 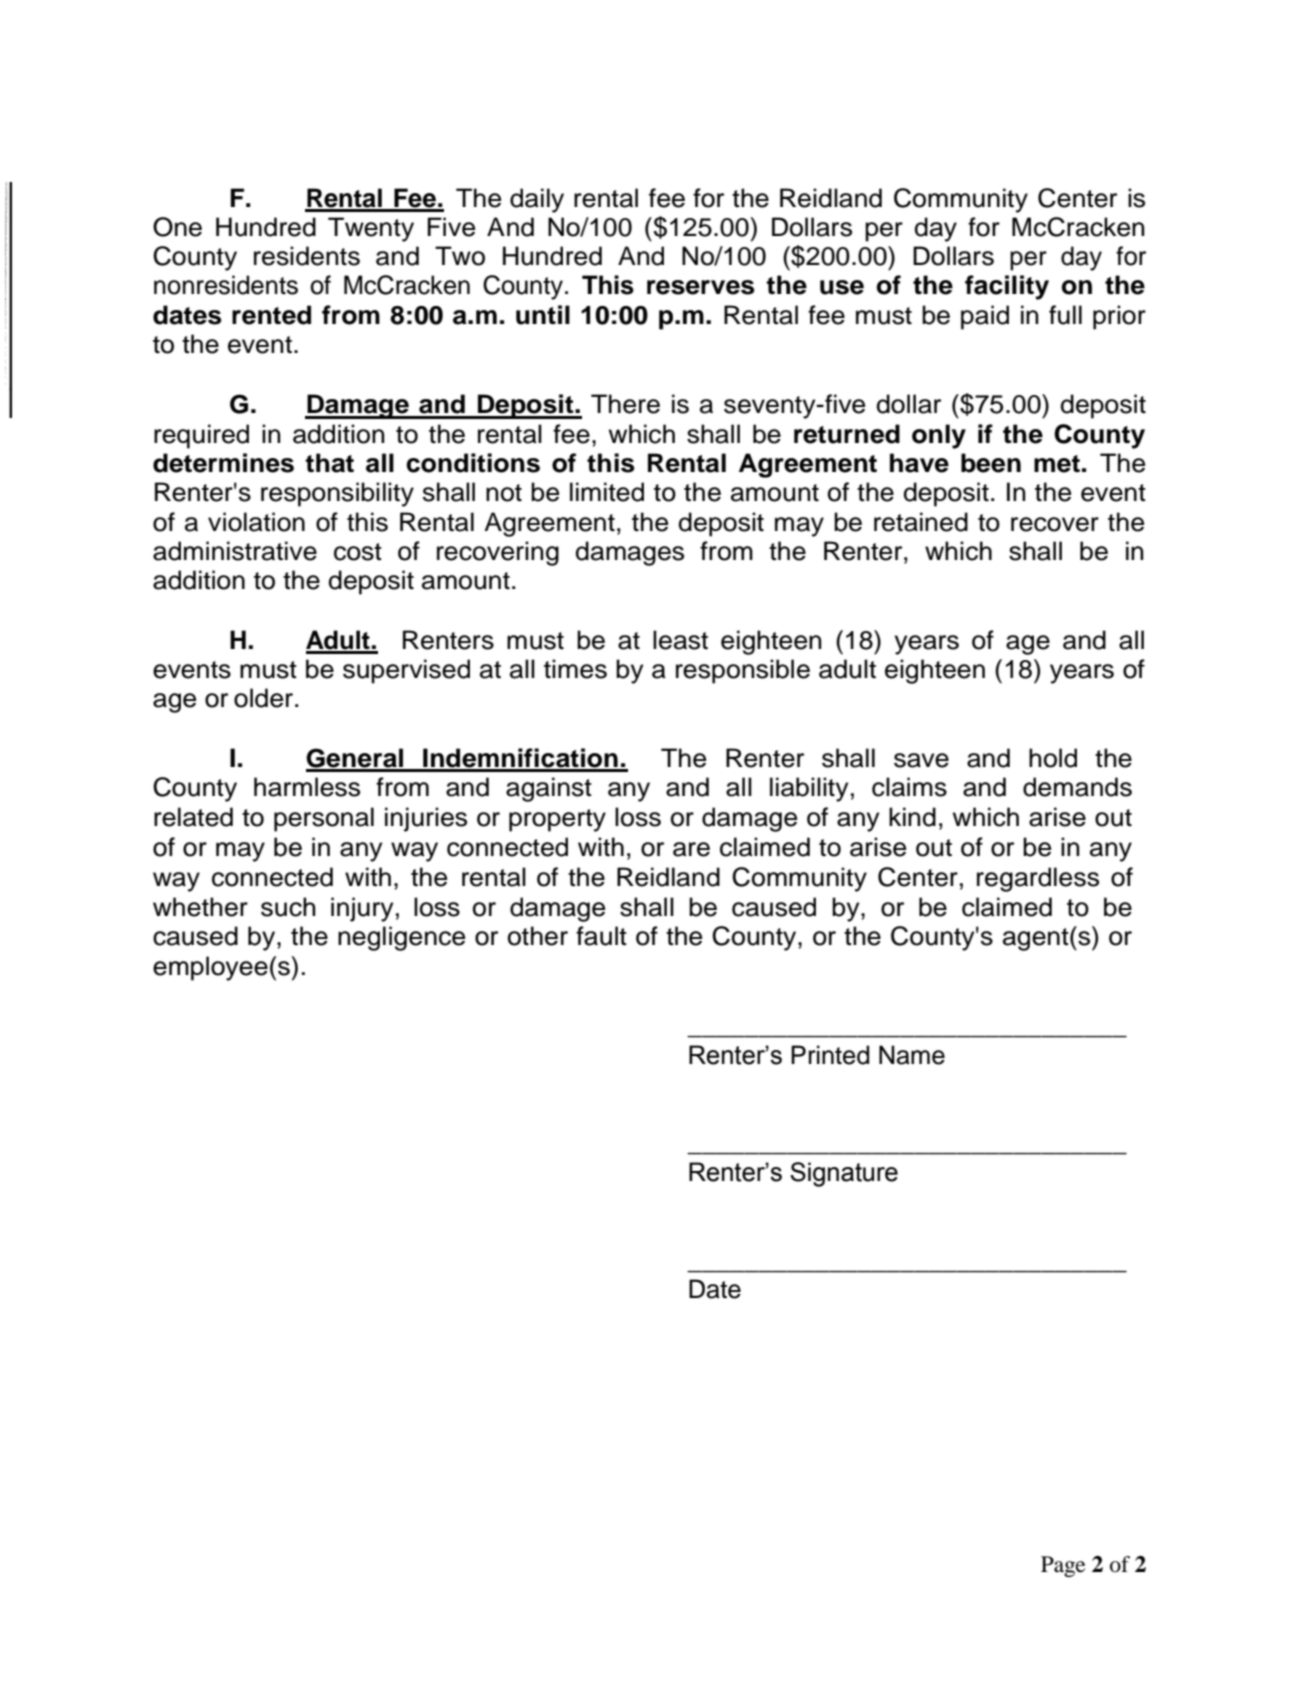 What do you see at coordinates (401, 938) in the page?
I see `negligence` at bounding box center [401, 938].
